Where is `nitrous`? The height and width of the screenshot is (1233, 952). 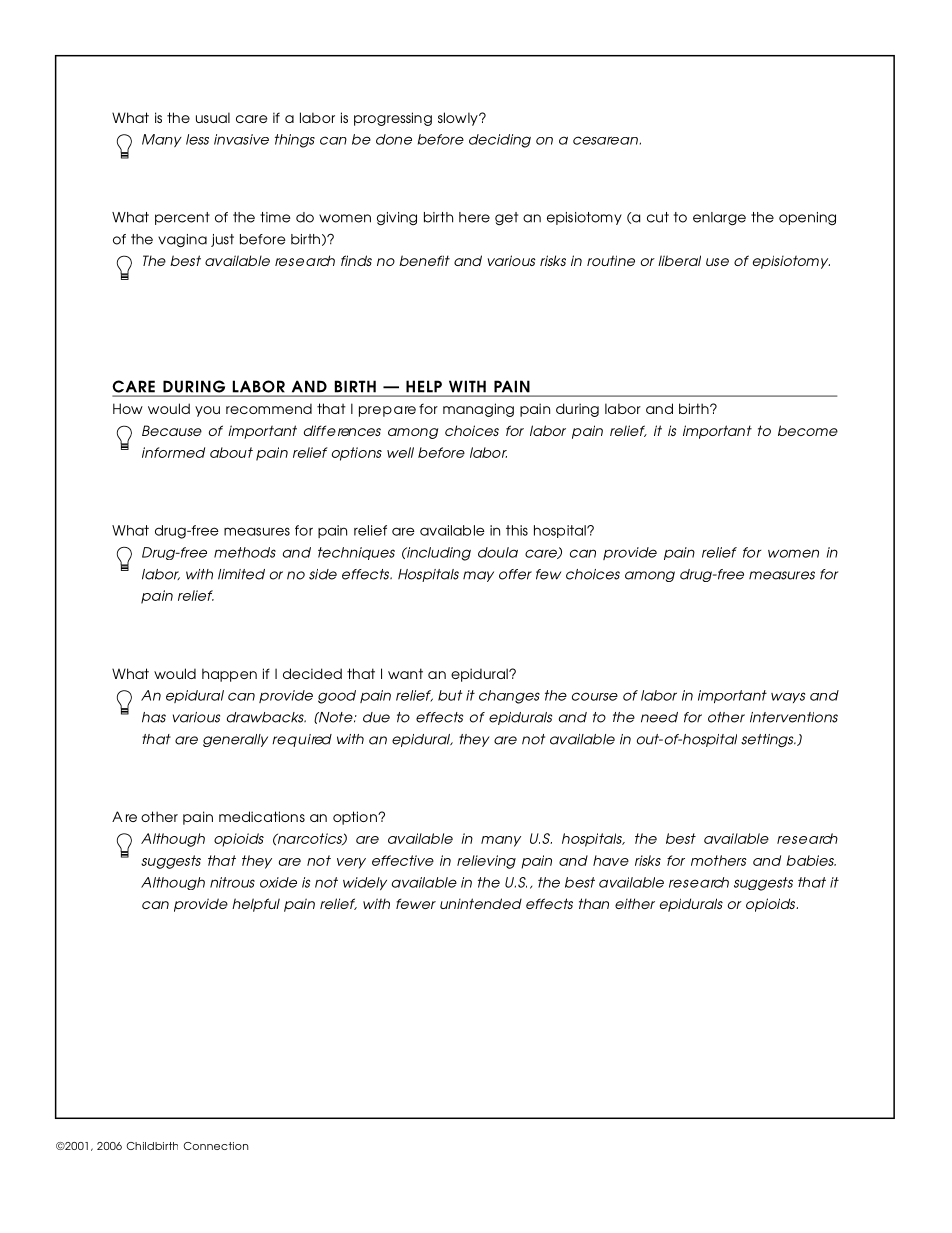 nitrous is located at coordinates (232, 882).
